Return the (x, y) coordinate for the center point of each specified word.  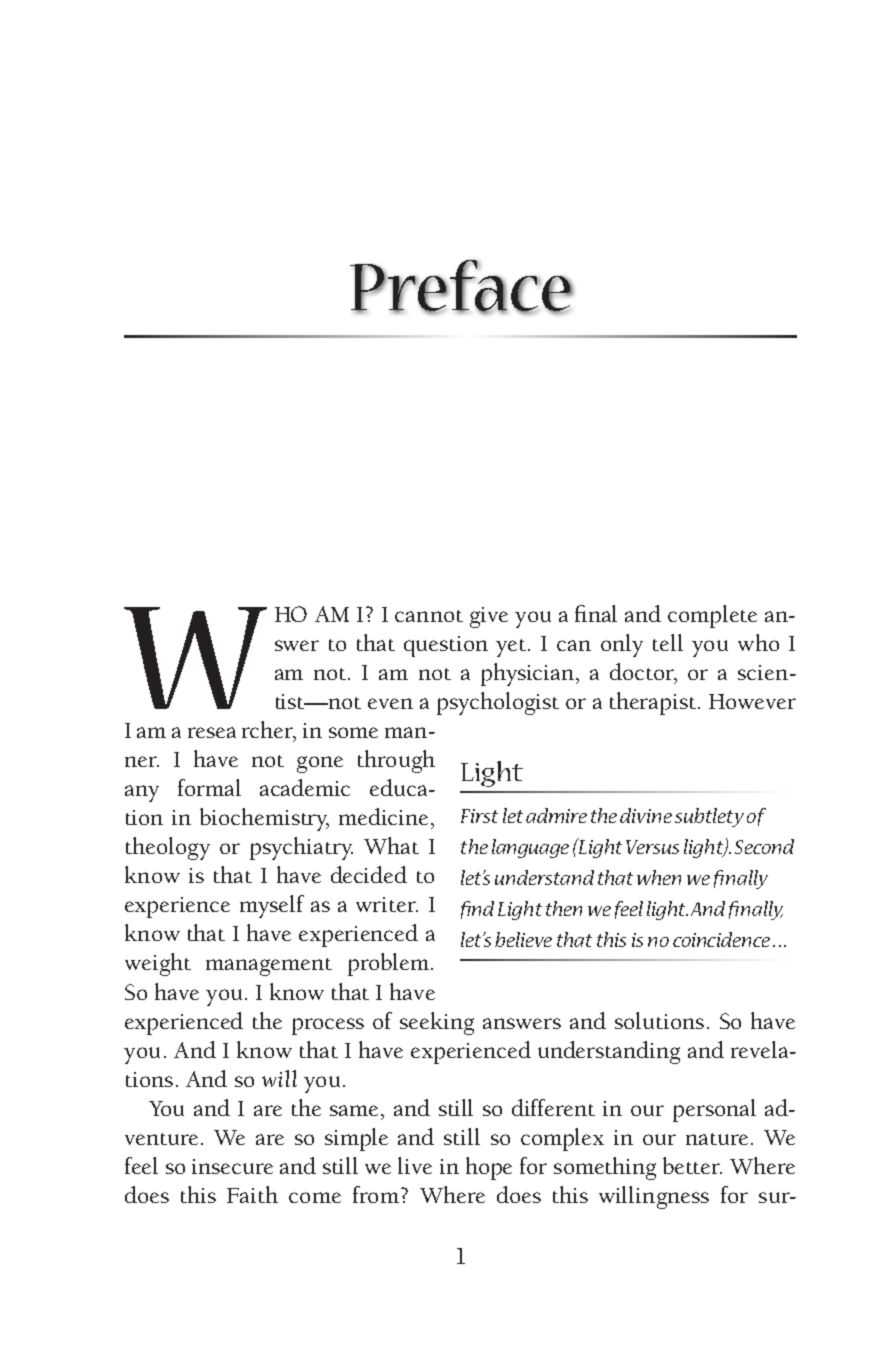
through (396, 761)
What (391, 845)
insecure (232, 1166)
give (489, 617)
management (269, 967)
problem (390, 964)
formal (209, 787)
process (328, 1026)
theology (168, 848)
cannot (429, 616)
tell (668, 642)
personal (714, 1110)
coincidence (721, 939)
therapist (654, 703)
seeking (437, 1023)
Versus (652, 847)
